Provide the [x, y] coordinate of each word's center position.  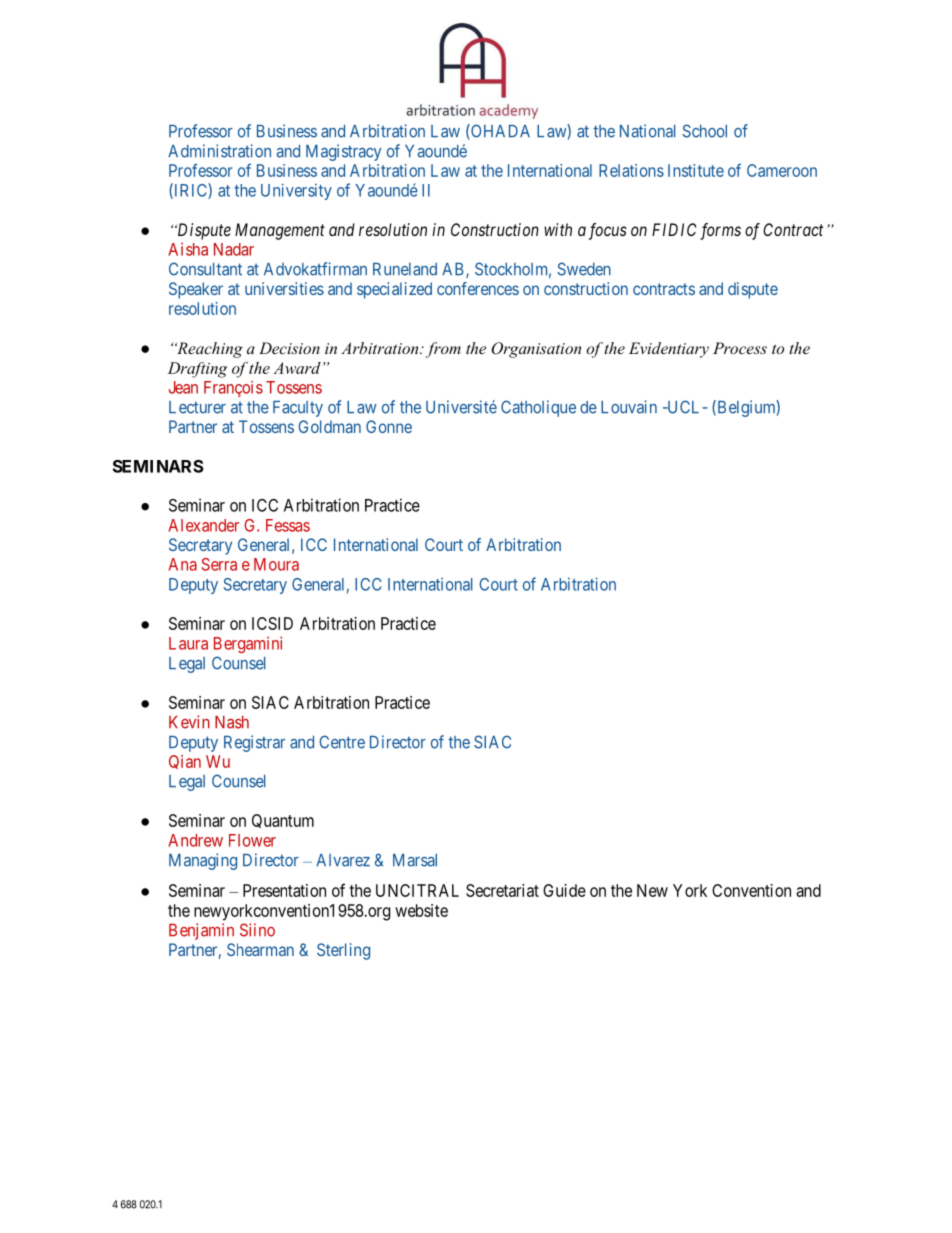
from [443, 350]
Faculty [298, 409]
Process [740, 348]
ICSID [272, 623]
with [558, 229]
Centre [342, 742]
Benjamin [201, 931]
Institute [696, 170]
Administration [219, 151]
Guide [564, 890]
